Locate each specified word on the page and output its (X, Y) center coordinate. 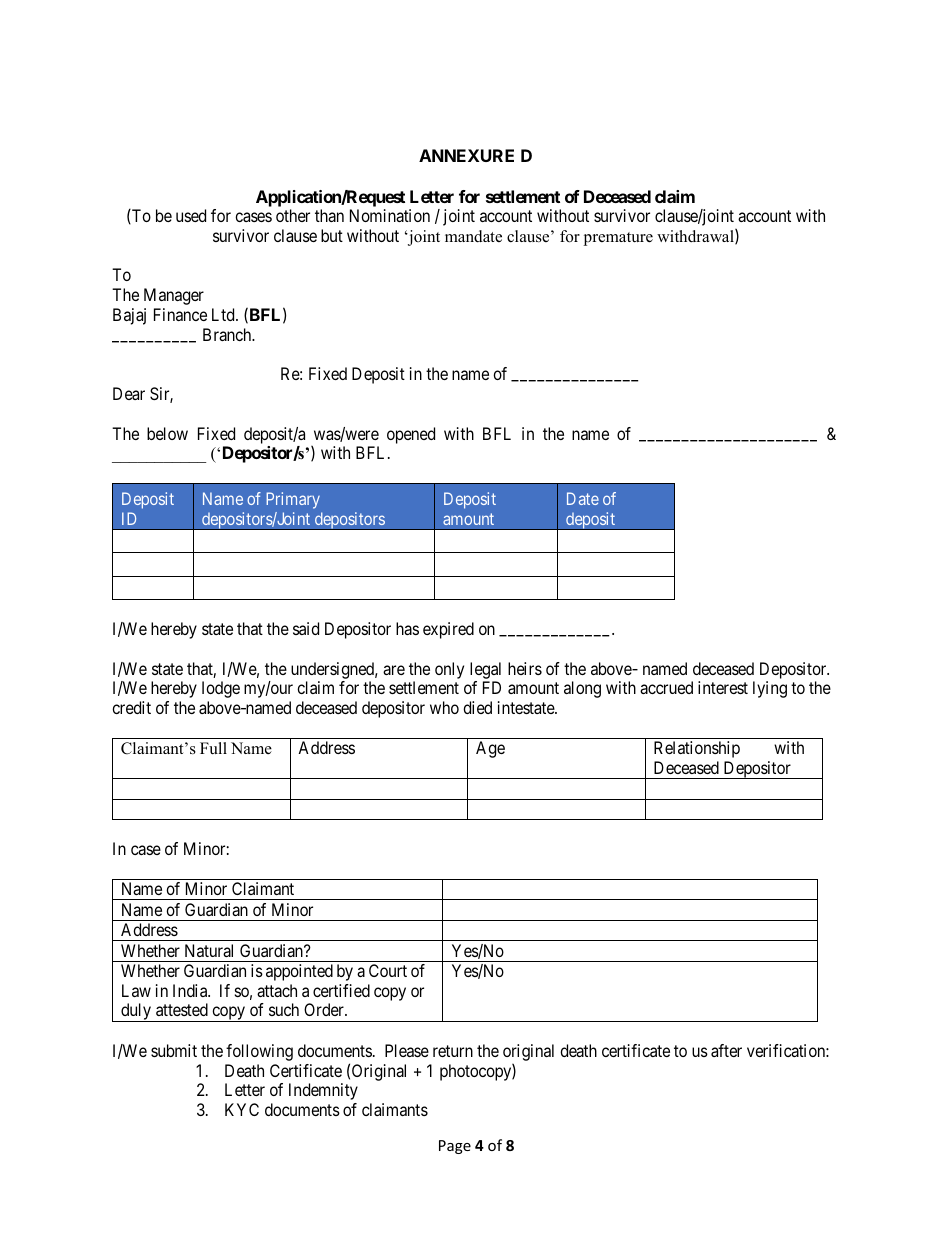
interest (723, 687)
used (191, 215)
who (444, 707)
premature (618, 239)
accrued (666, 687)
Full (213, 748)
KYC (242, 1109)
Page (455, 1147)
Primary (293, 500)
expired (448, 630)
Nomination (390, 215)
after (726, 1050)
